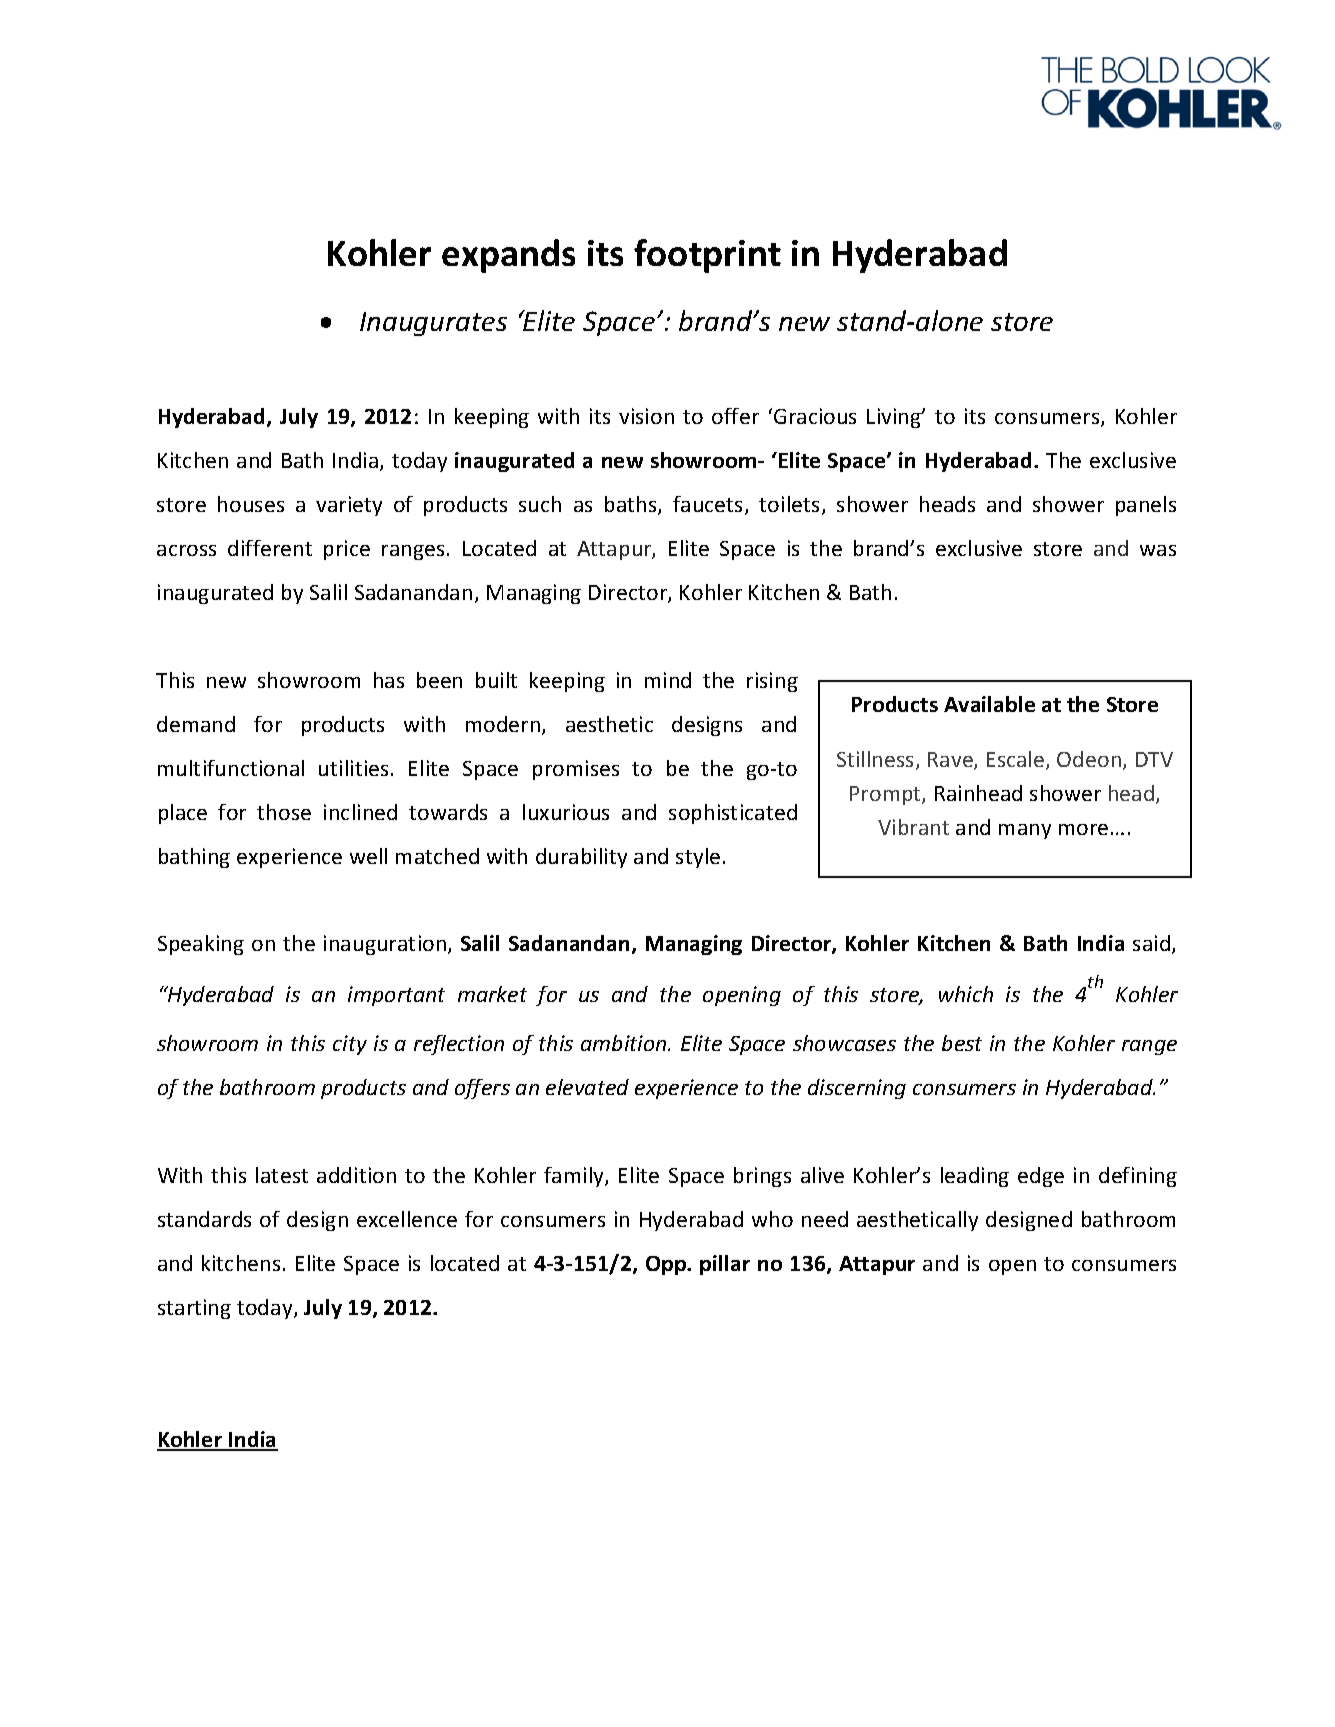 The image size is (1335, 1727). Describe the element at coordinates (667, 1265) in the screenshot. I see `Opp` at that location.
